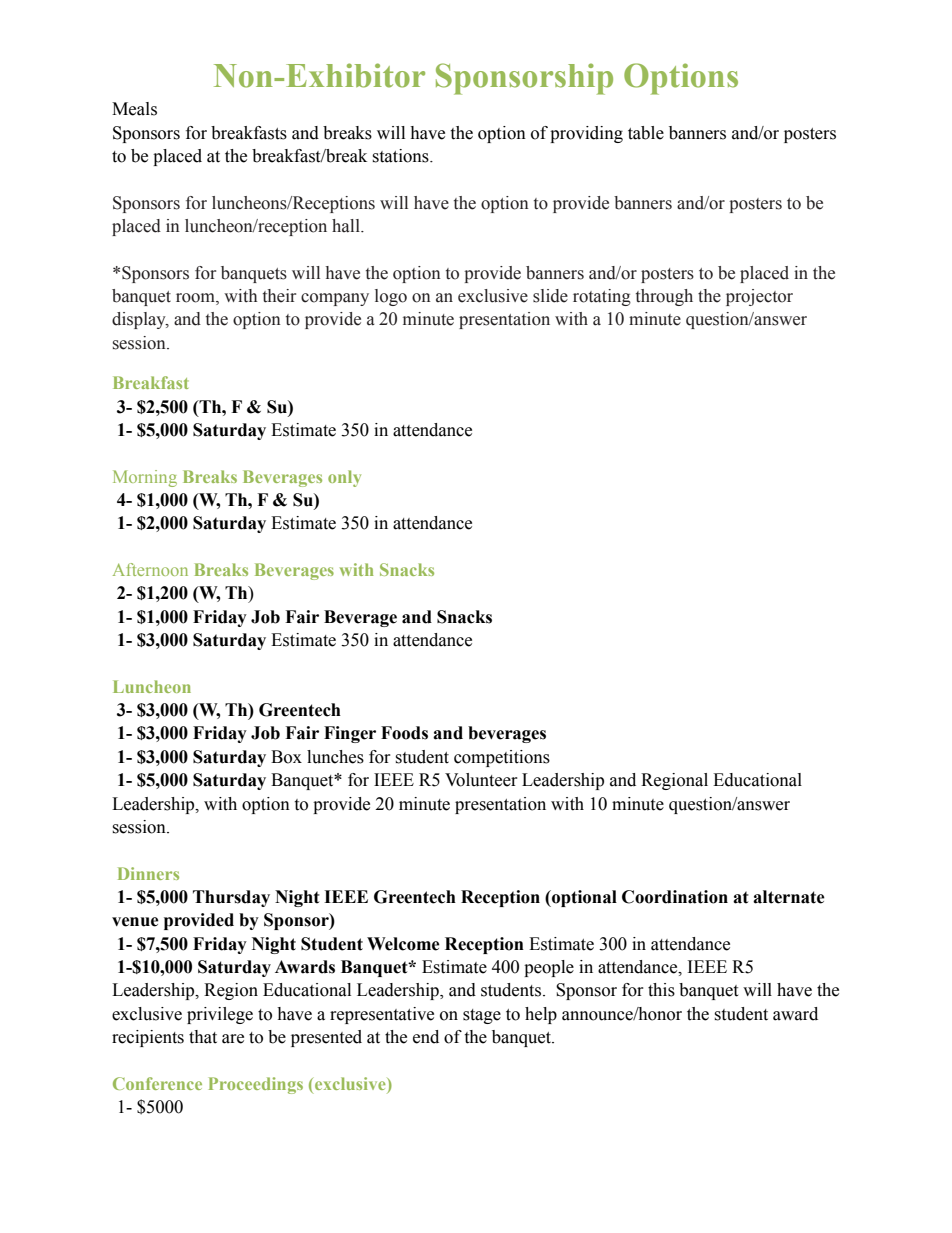 Image resolution: width=952 pixels, height=1233 pixels. I want to click on Meals, so click(134, 109).
